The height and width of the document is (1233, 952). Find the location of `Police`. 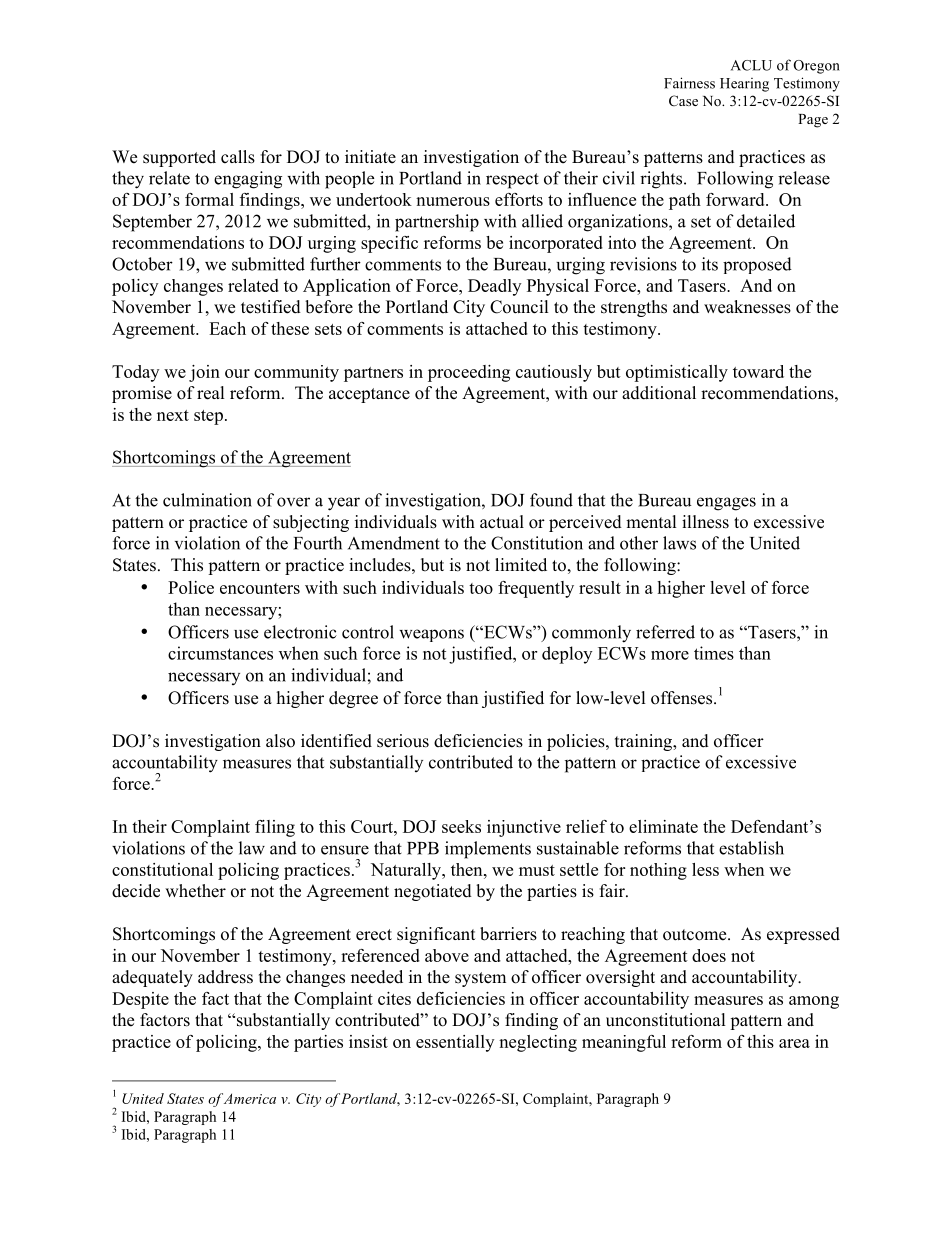

Police is located at coordinates (191, 587).
